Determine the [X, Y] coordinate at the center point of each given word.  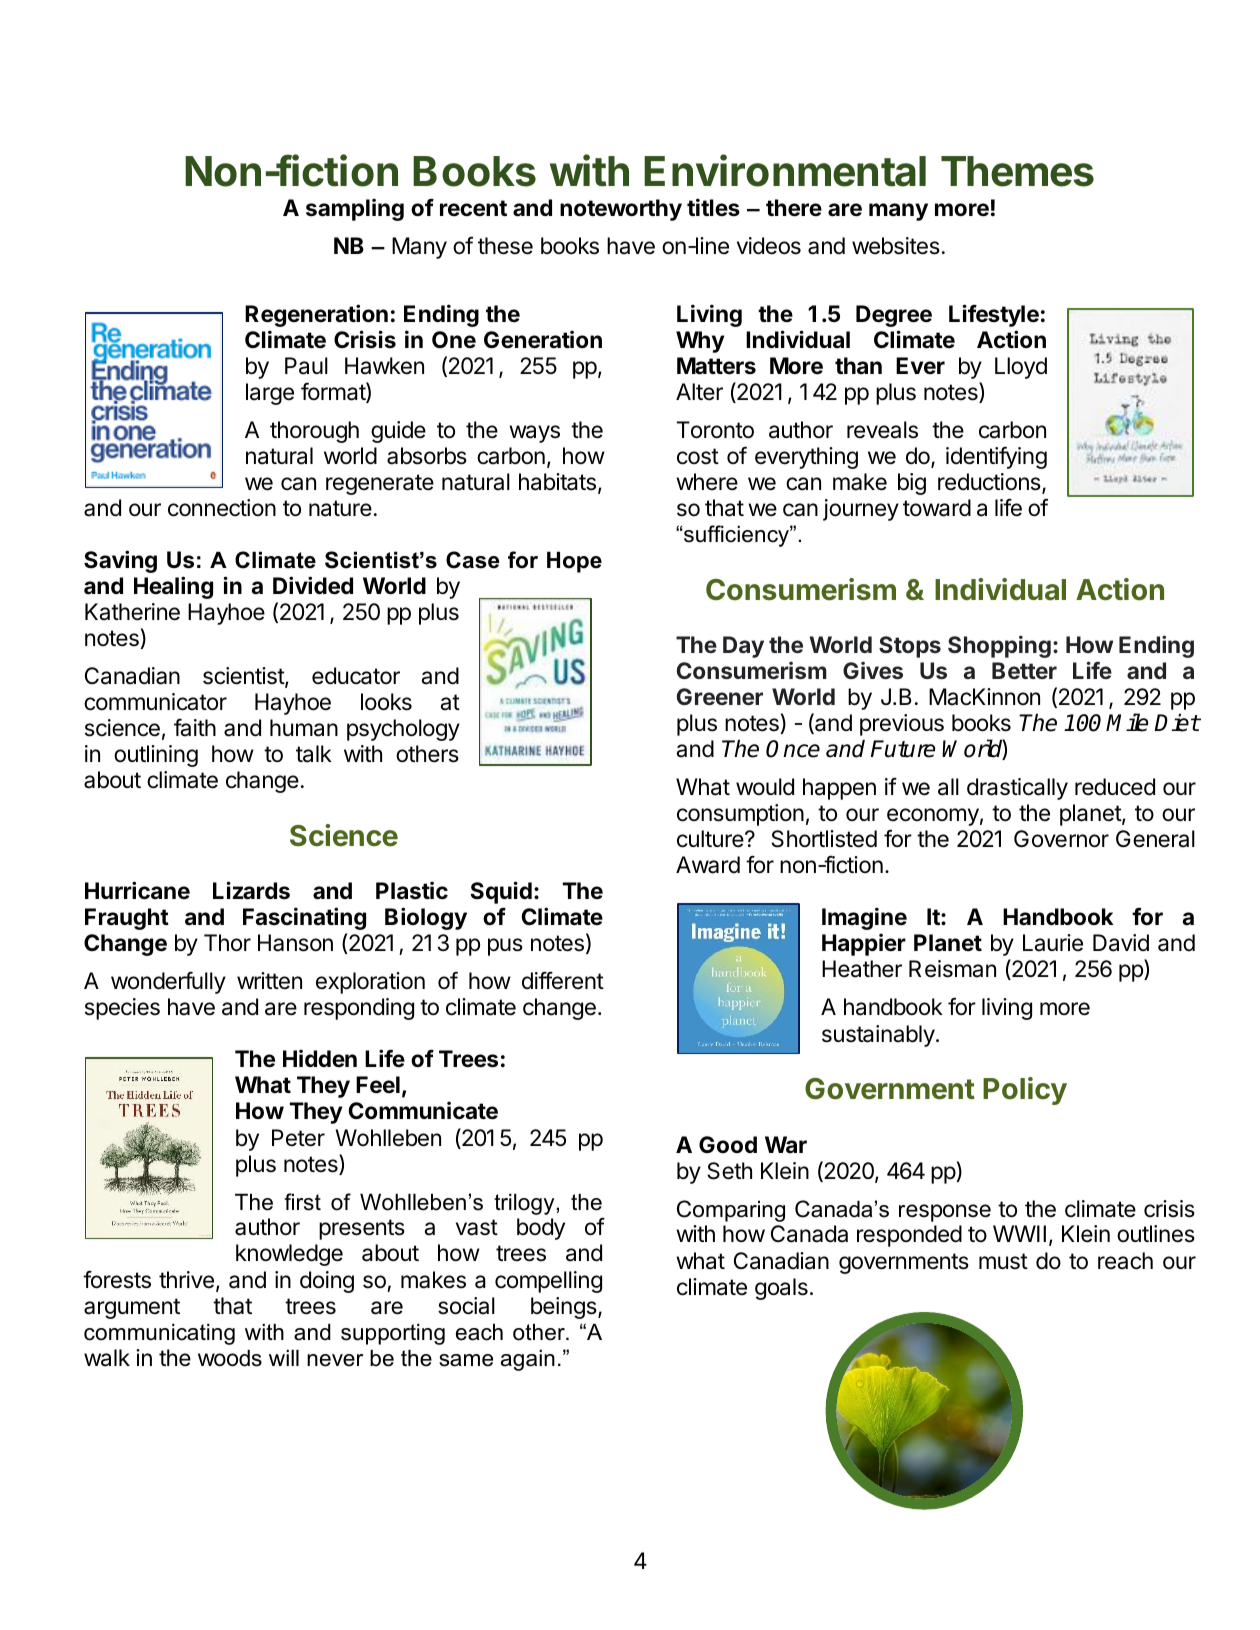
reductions [990, 483]
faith [195, 728]
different [563, 980]
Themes [1017, 171]
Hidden [320, 1058]
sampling [355, 209]
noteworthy [621, 210]
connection [222, 508]
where [707, 482]
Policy [1025, 1091]
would [765, 787]
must [1003, 1261]
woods [230, 1358]
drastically [1017, 789]
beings [565, 1308]
